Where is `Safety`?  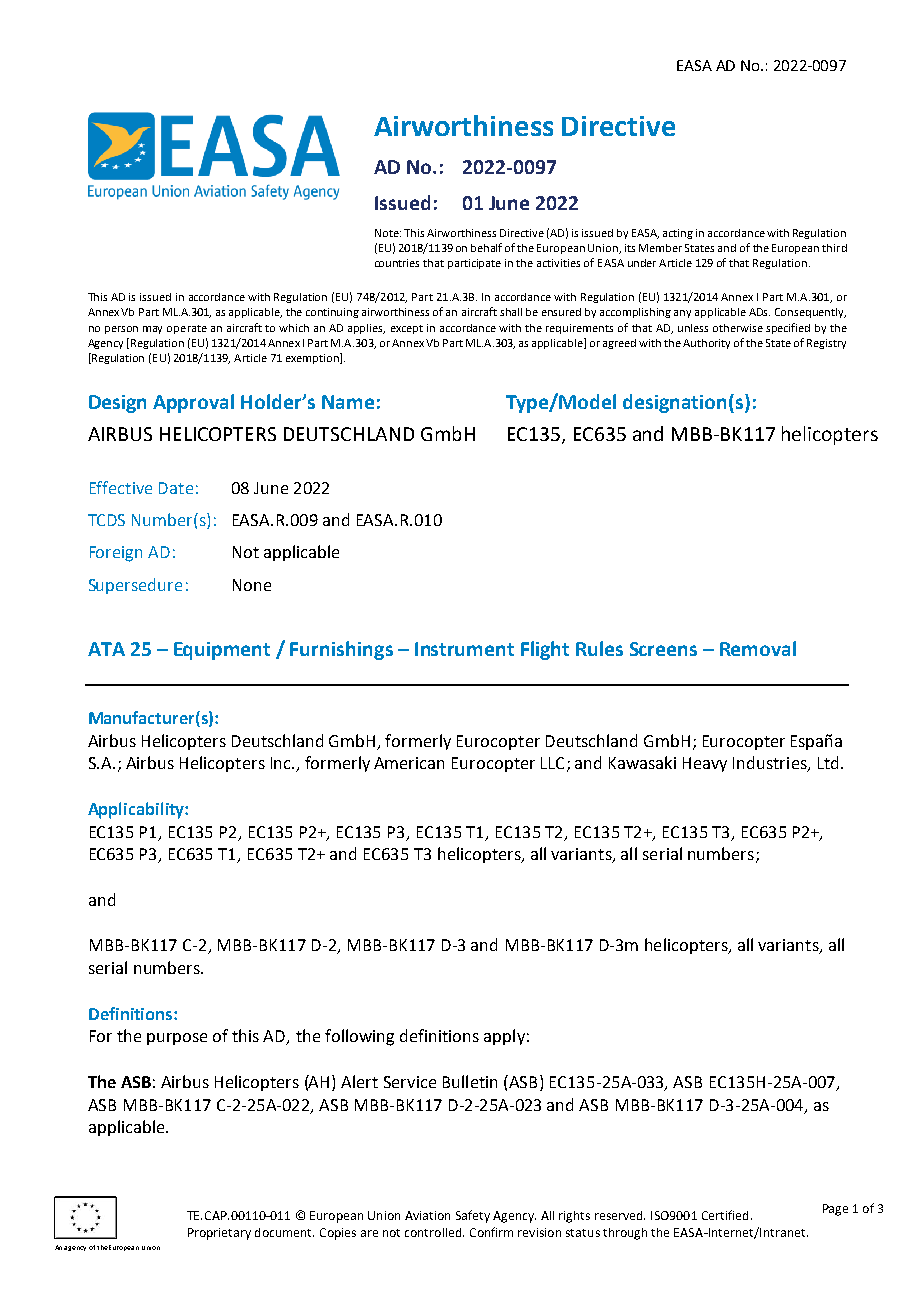
Safety is located at coordinates (473, 1216).
